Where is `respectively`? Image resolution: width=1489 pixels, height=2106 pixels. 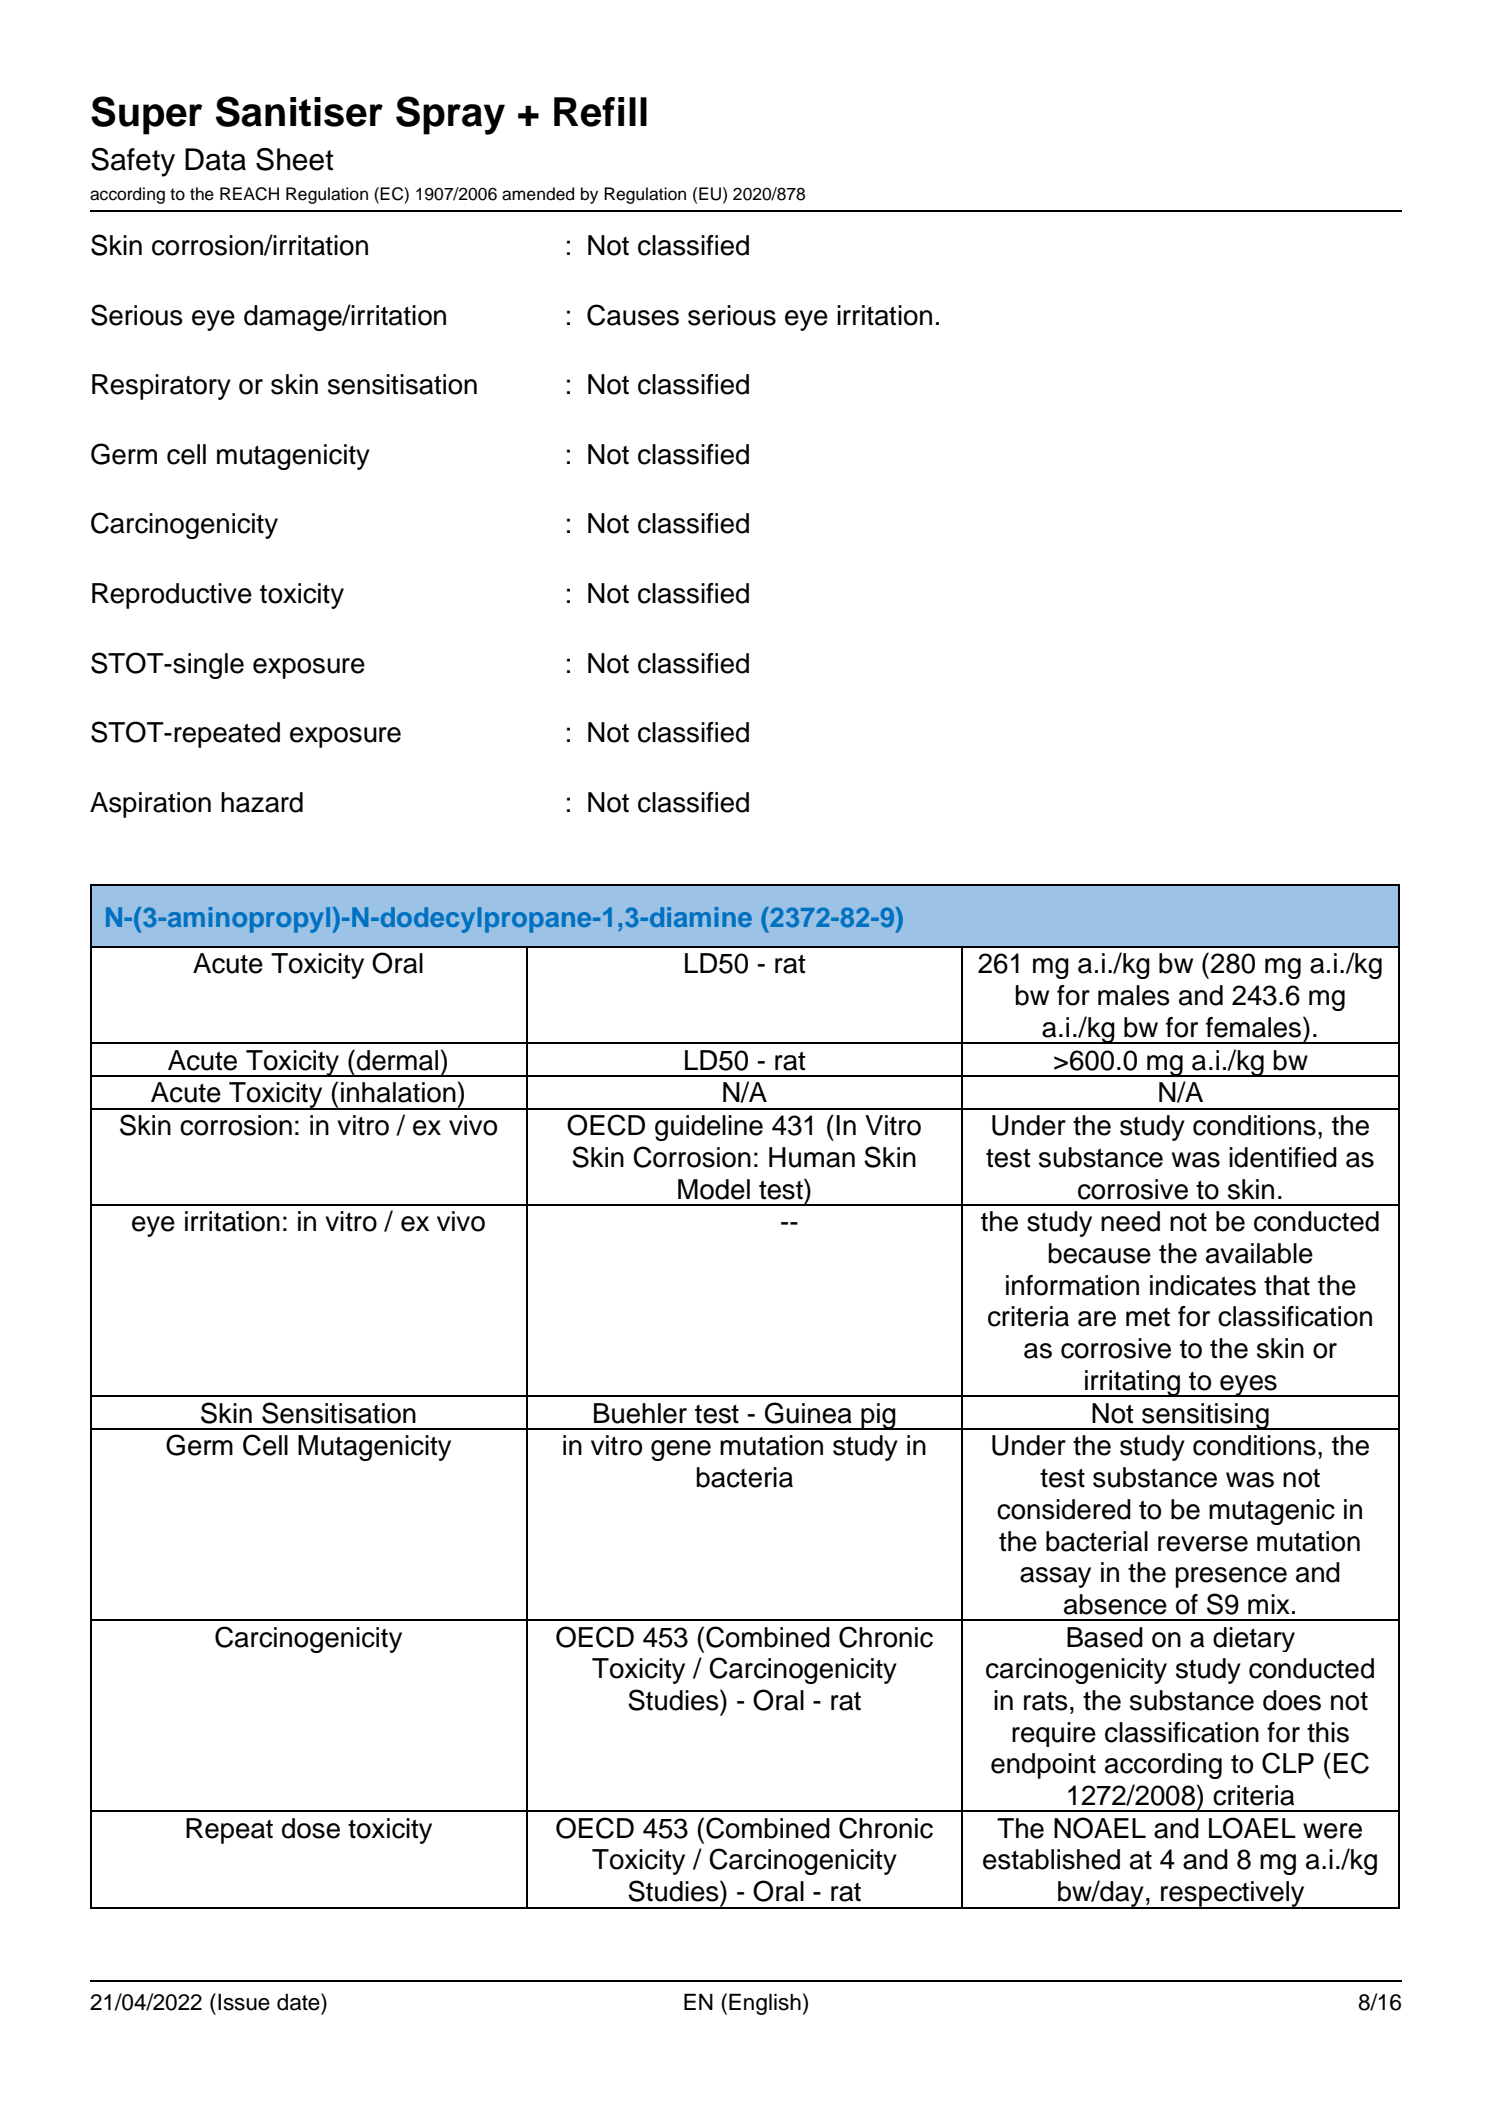
respectively is located at coordinates (1233, 1895).
